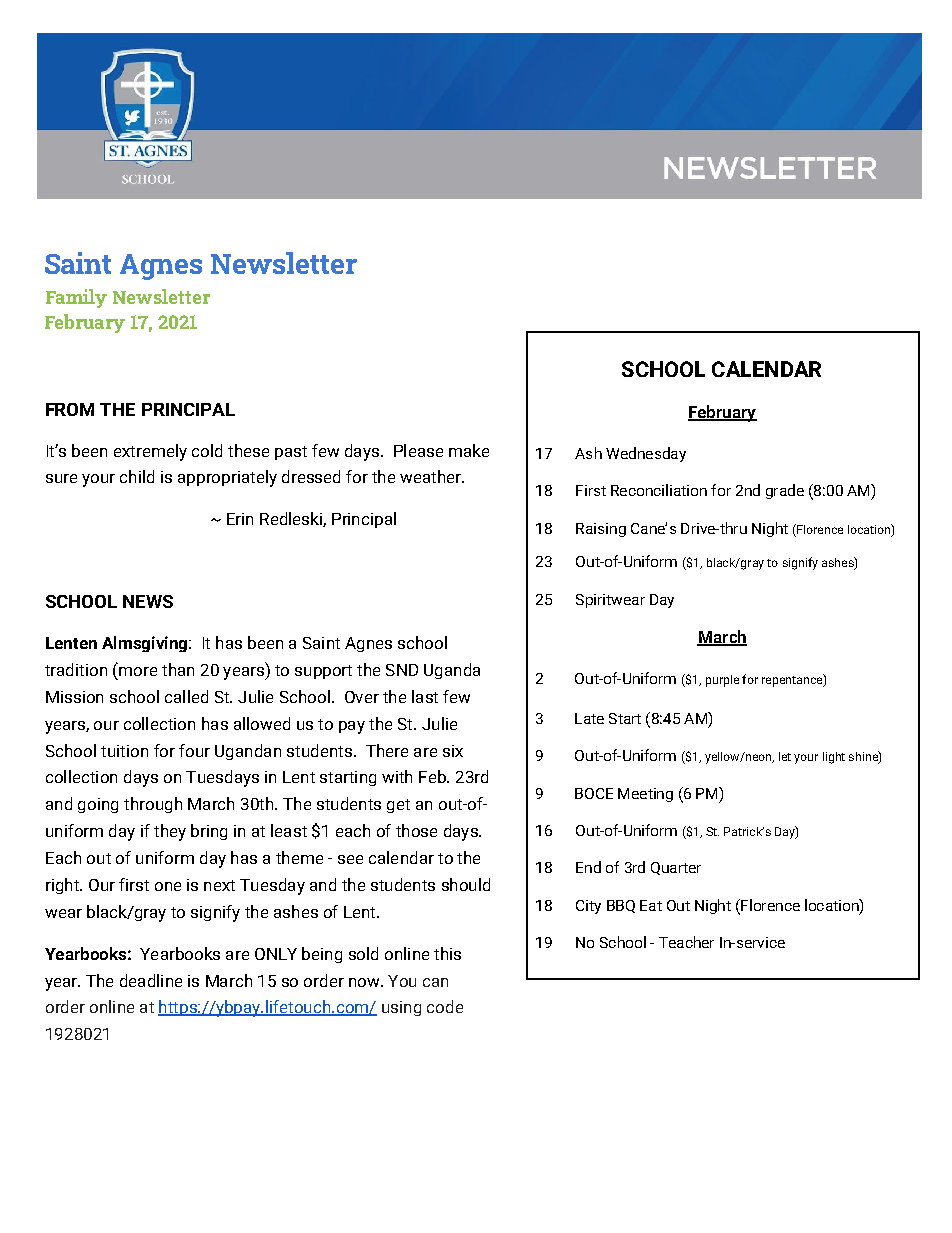 Image resolution: width=952 pixels, height=1233 pixels. Describe the element at coordinates (402, 670) in the document. I see `SND` at that location.
